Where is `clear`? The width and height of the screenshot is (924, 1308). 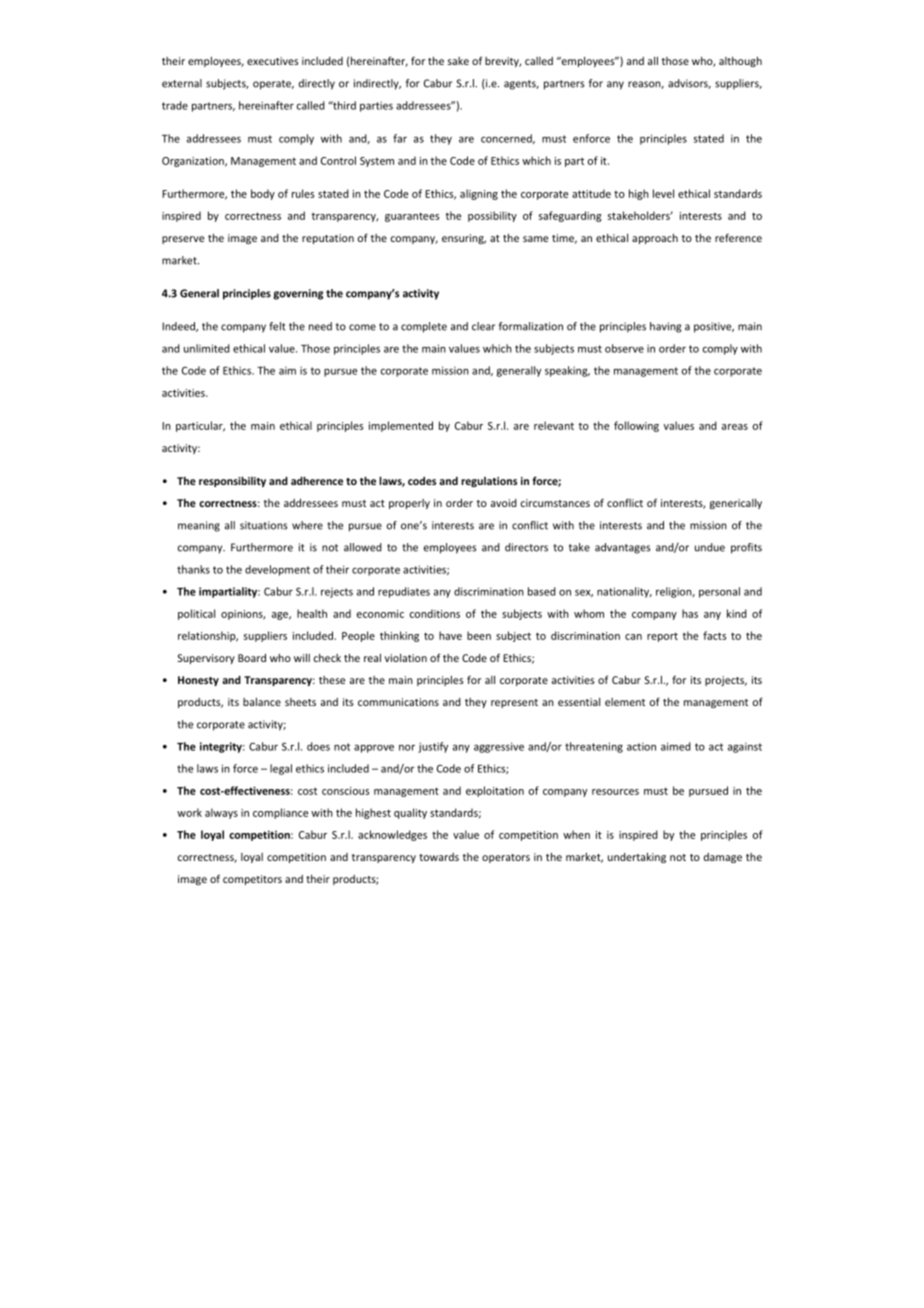 clear is located at coordinates (483, 326).
